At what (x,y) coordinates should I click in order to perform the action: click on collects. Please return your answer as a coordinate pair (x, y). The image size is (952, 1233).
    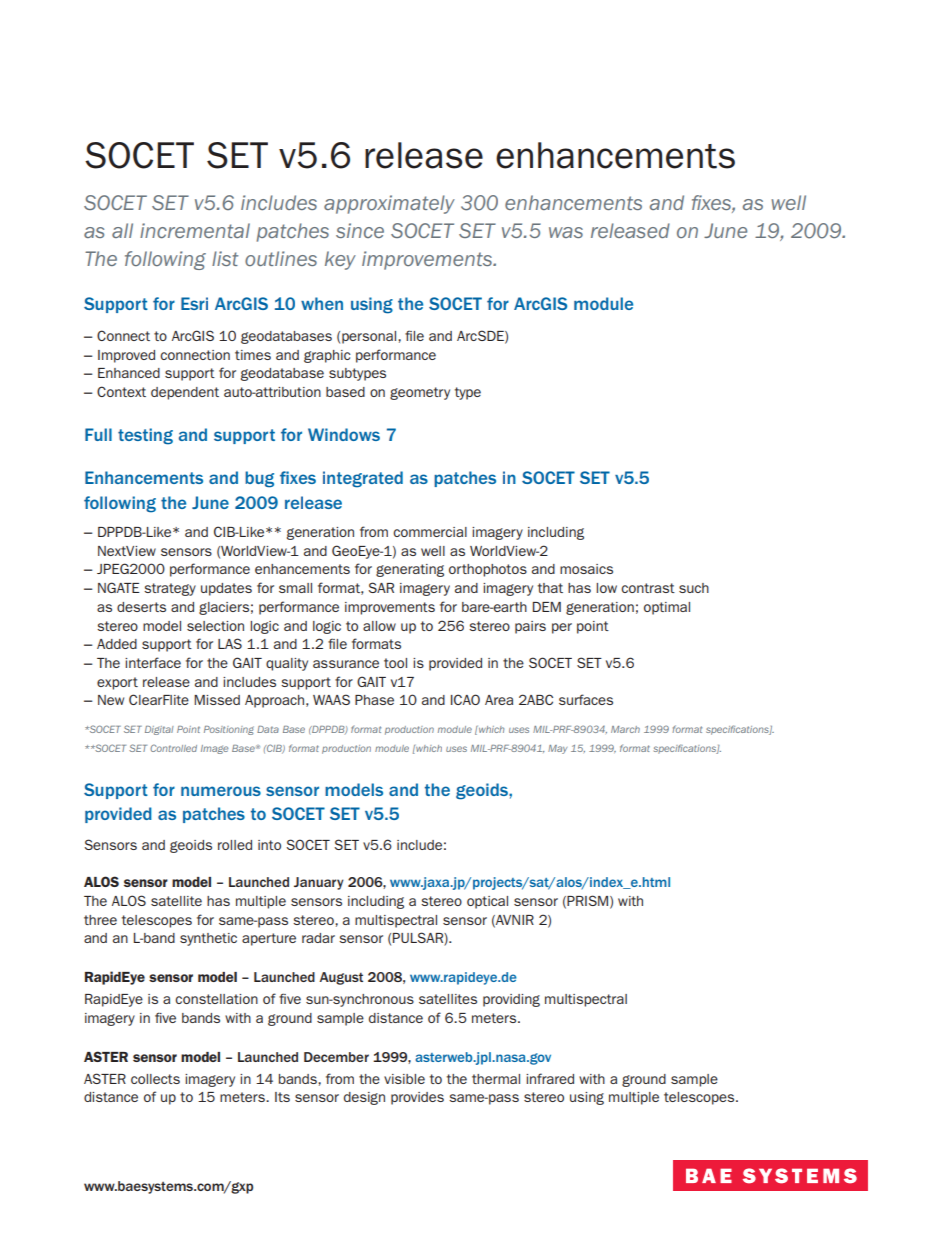
    Looking at the image, I should click on (155, 1079).
